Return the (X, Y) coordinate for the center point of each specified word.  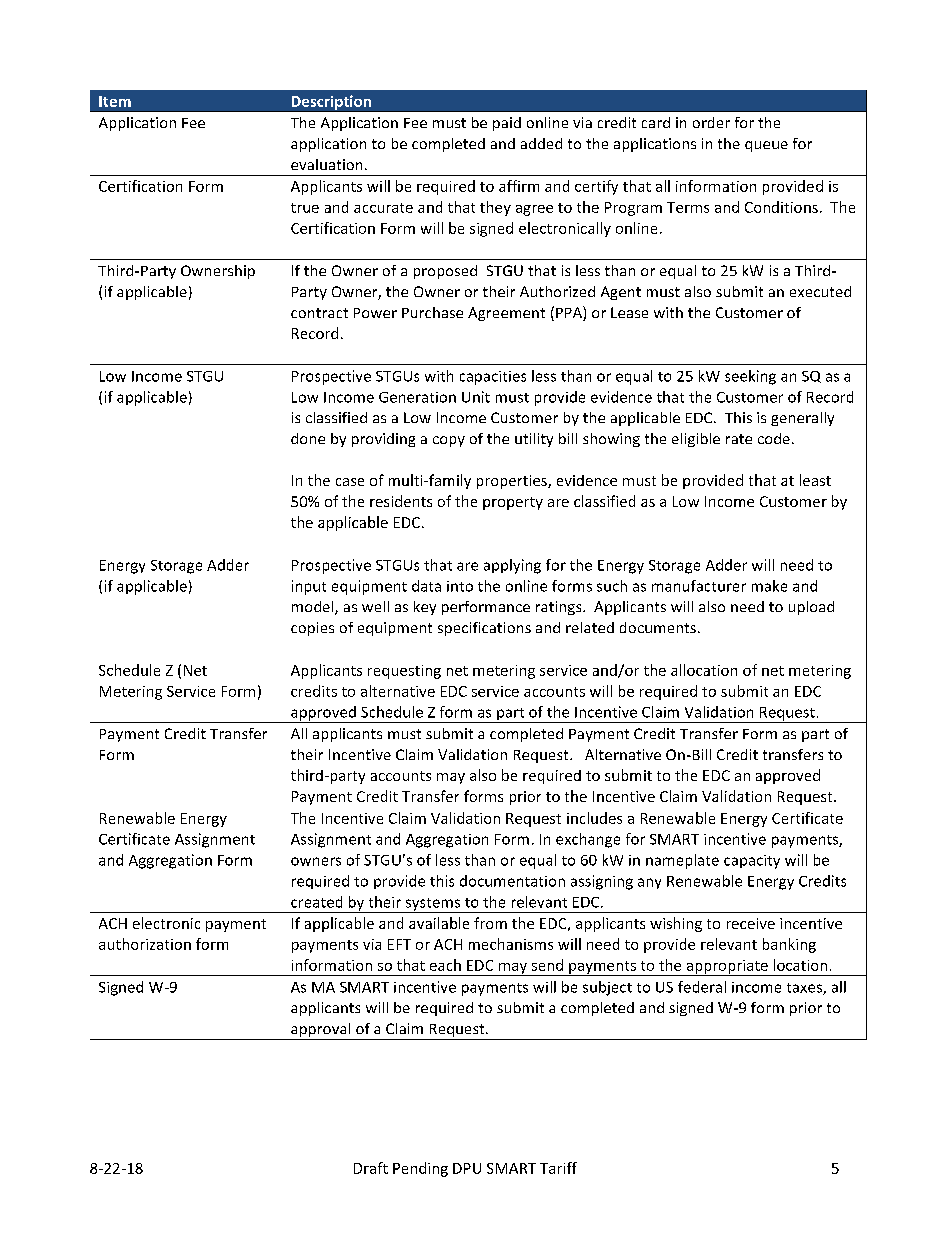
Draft (371, 1168)
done (308, 438)
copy (449, 441)
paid (507, 124)
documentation (512, 881)
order (711, 122)
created (316, 902)
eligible (696, 440)
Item (115, 101)
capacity (752, 862)
